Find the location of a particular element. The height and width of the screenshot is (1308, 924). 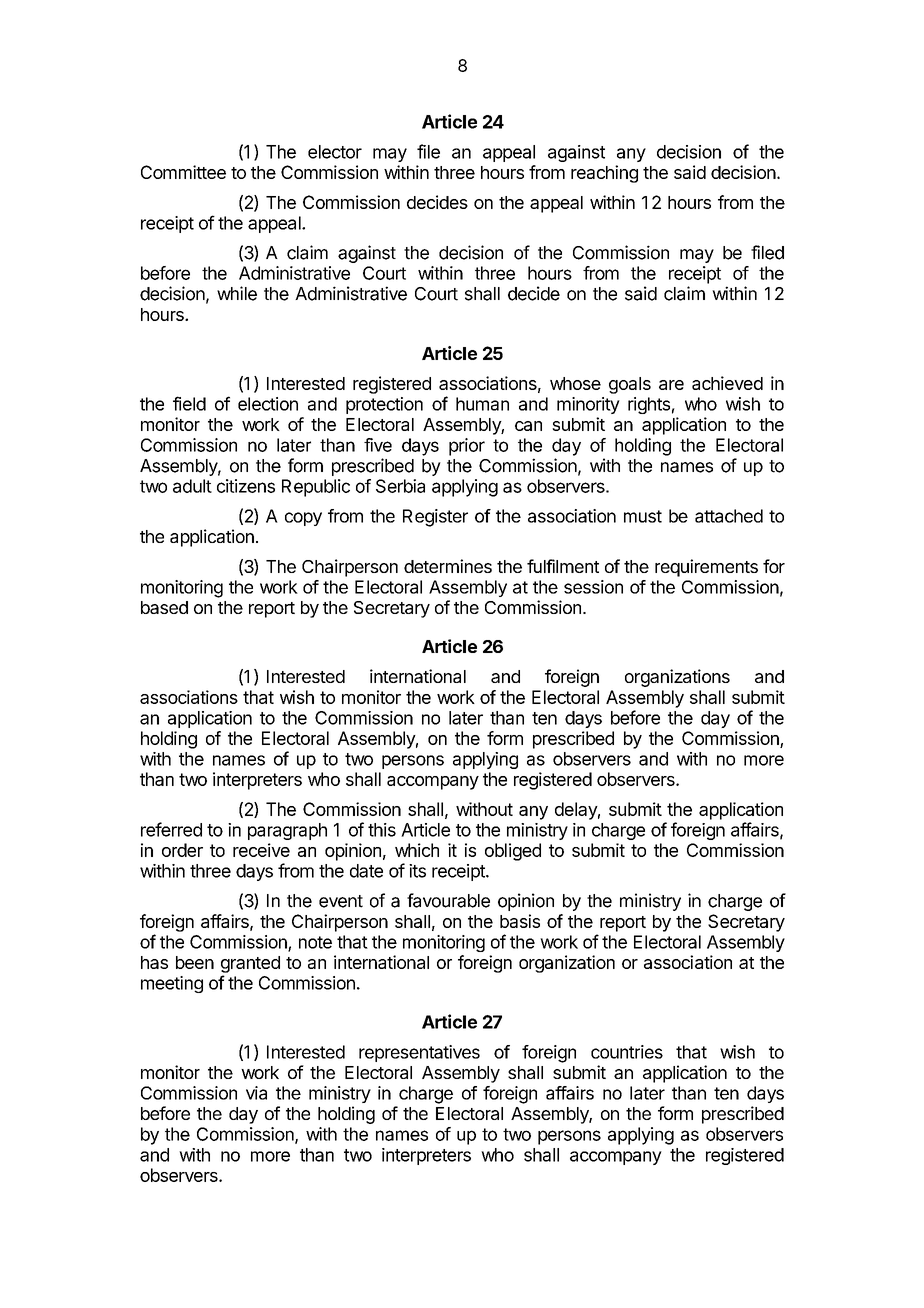

field is located at coordinates (189, 403).
